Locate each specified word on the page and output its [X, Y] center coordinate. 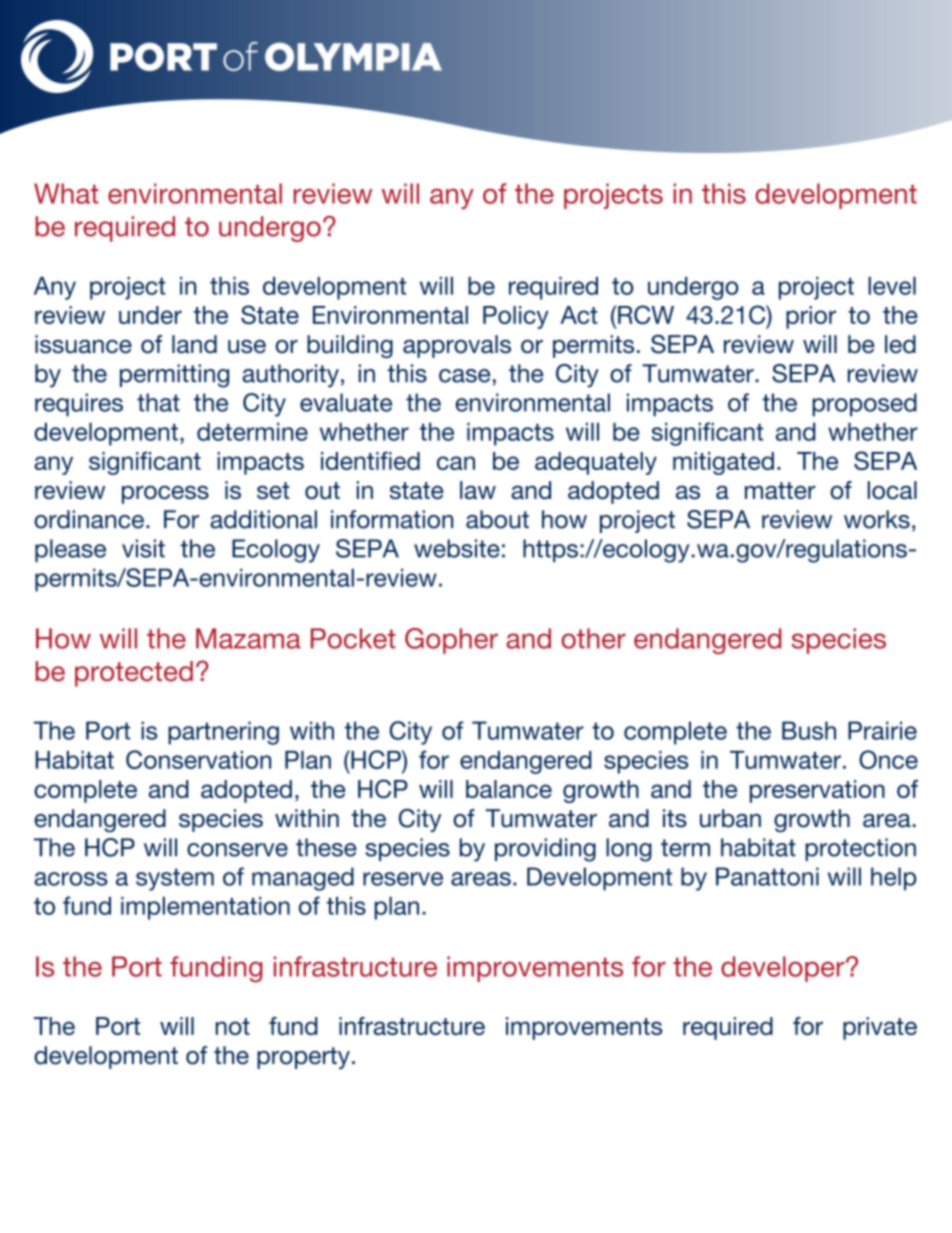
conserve [237, 850]
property [303, 1058]
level [892, 286]
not [233, 1026]
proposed [864, 405]
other [593, 638]
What [66, 193]
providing [545, 850]
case [464, 376]
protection [860, 849]
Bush [809, 730]
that [158, 402]
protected [134, 674]
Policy [516, 317]
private [880, 1028]
